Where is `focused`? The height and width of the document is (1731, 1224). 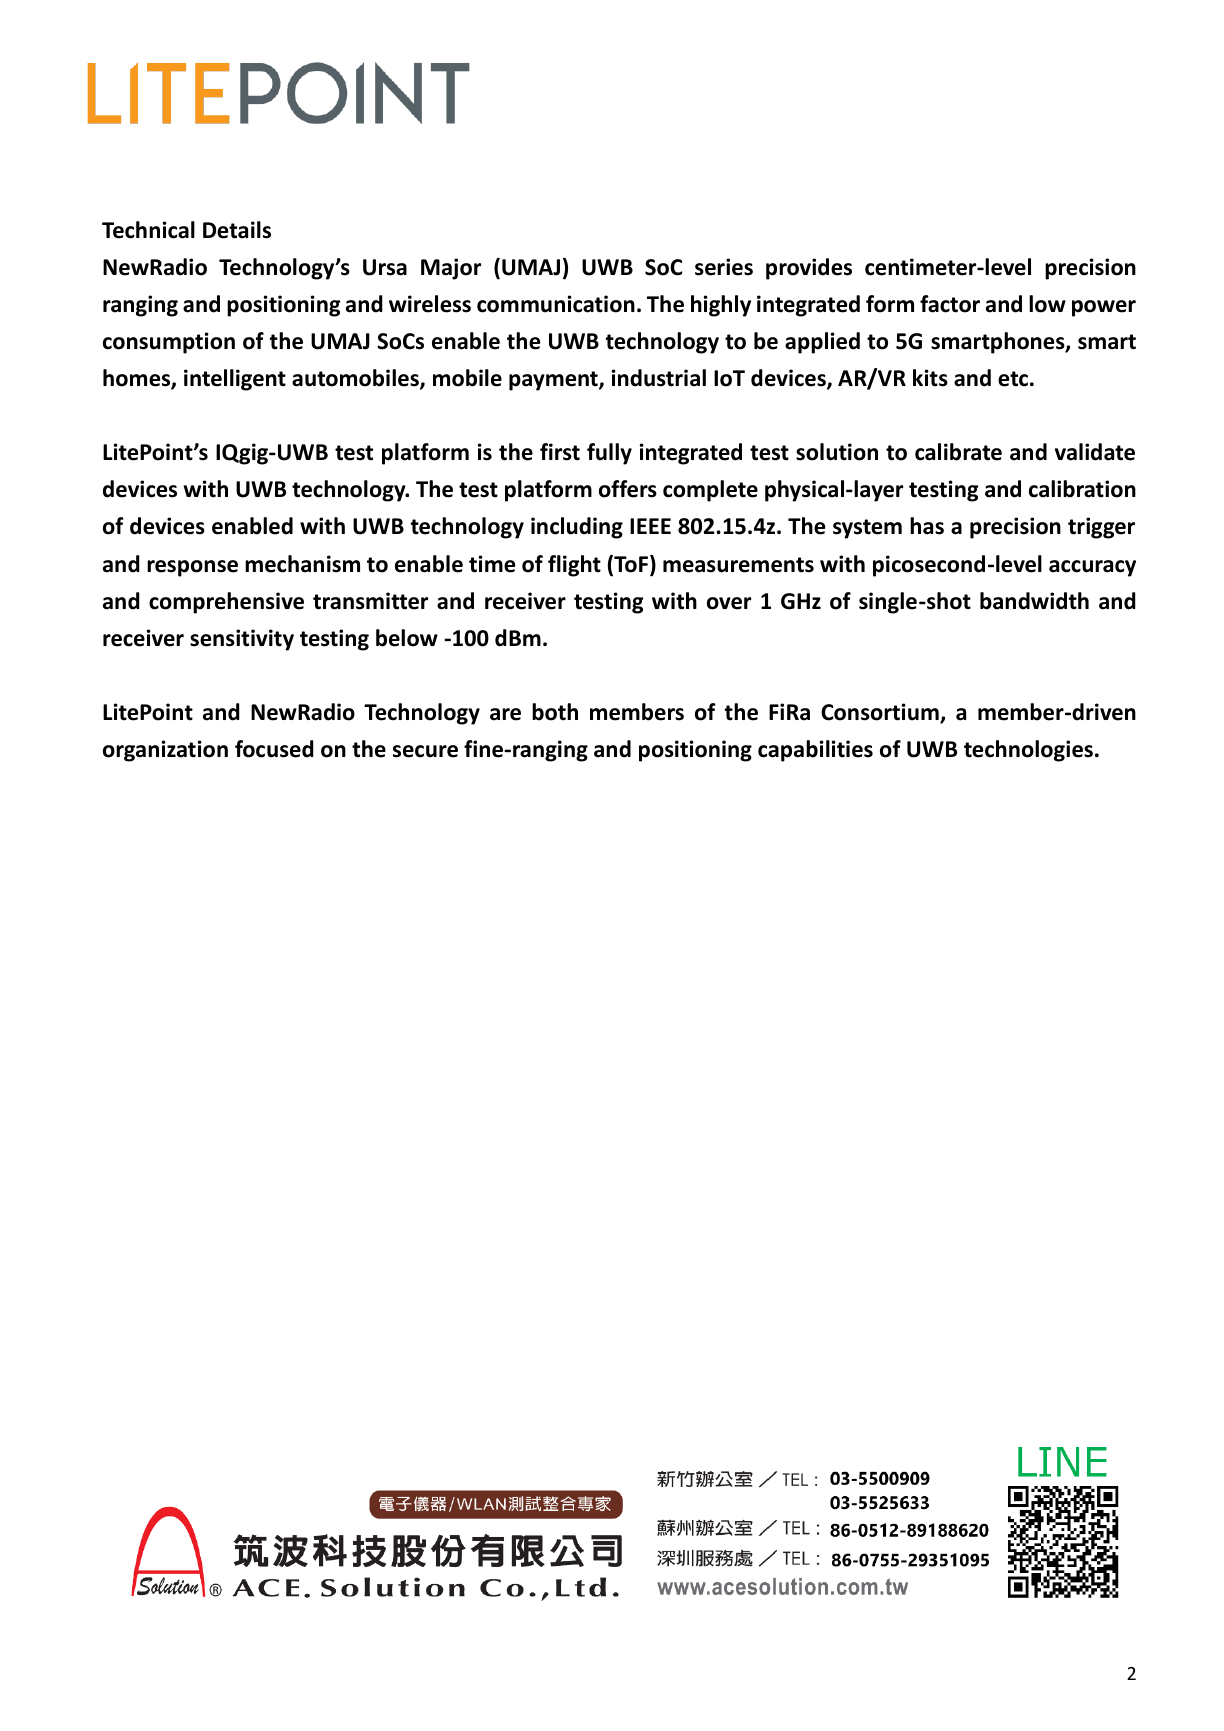
focused is located at coordinates (274, 749).
